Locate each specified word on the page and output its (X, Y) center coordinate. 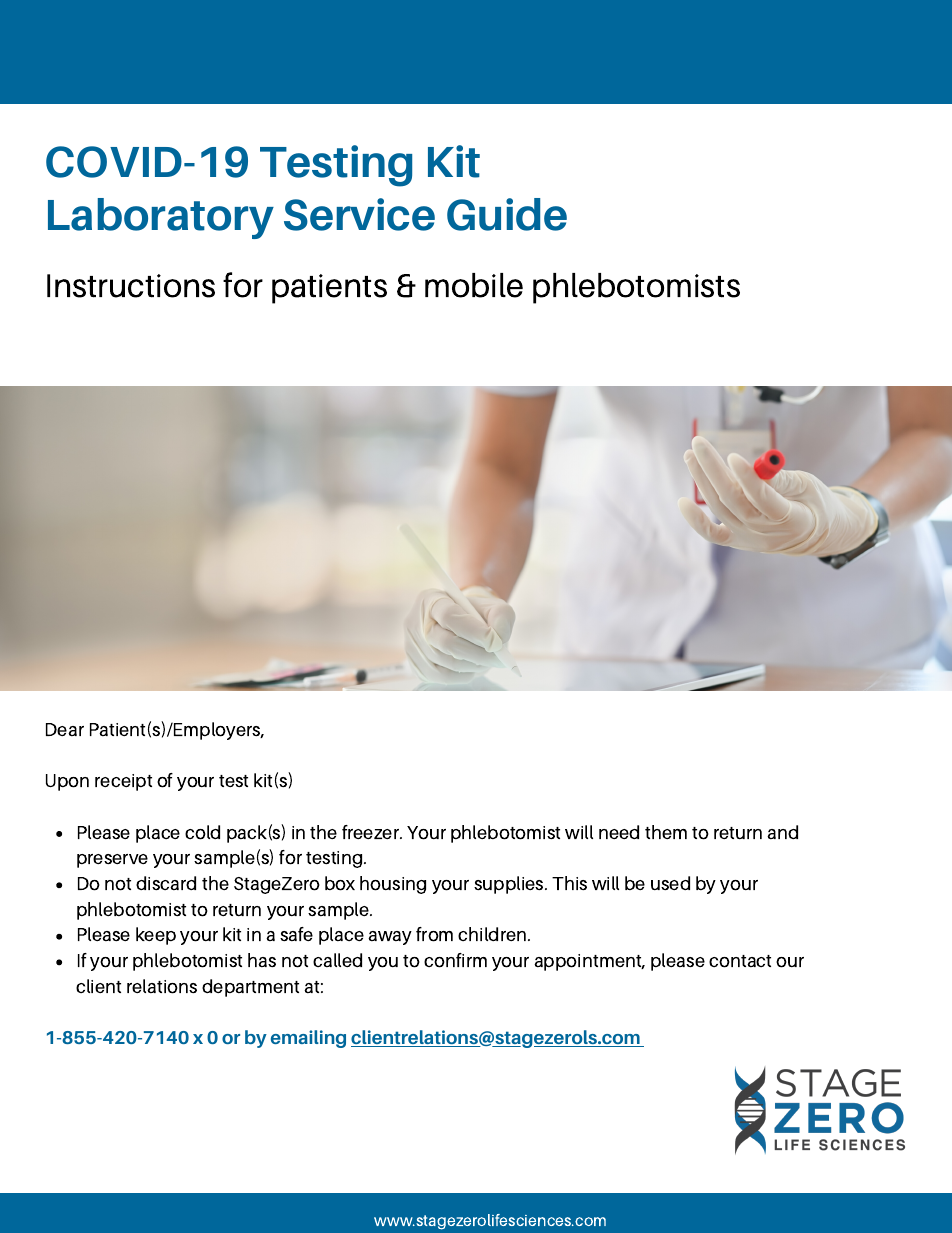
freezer (372, 832)
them (666, 832)
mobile (474, 285)
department (250, 988)
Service (359, 214)
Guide (507, 214)
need (619, 832)
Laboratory (161, 218)
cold (202, 832)
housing (393, 885)
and (782, 832)
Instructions (131, 286)
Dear (65, 729)
